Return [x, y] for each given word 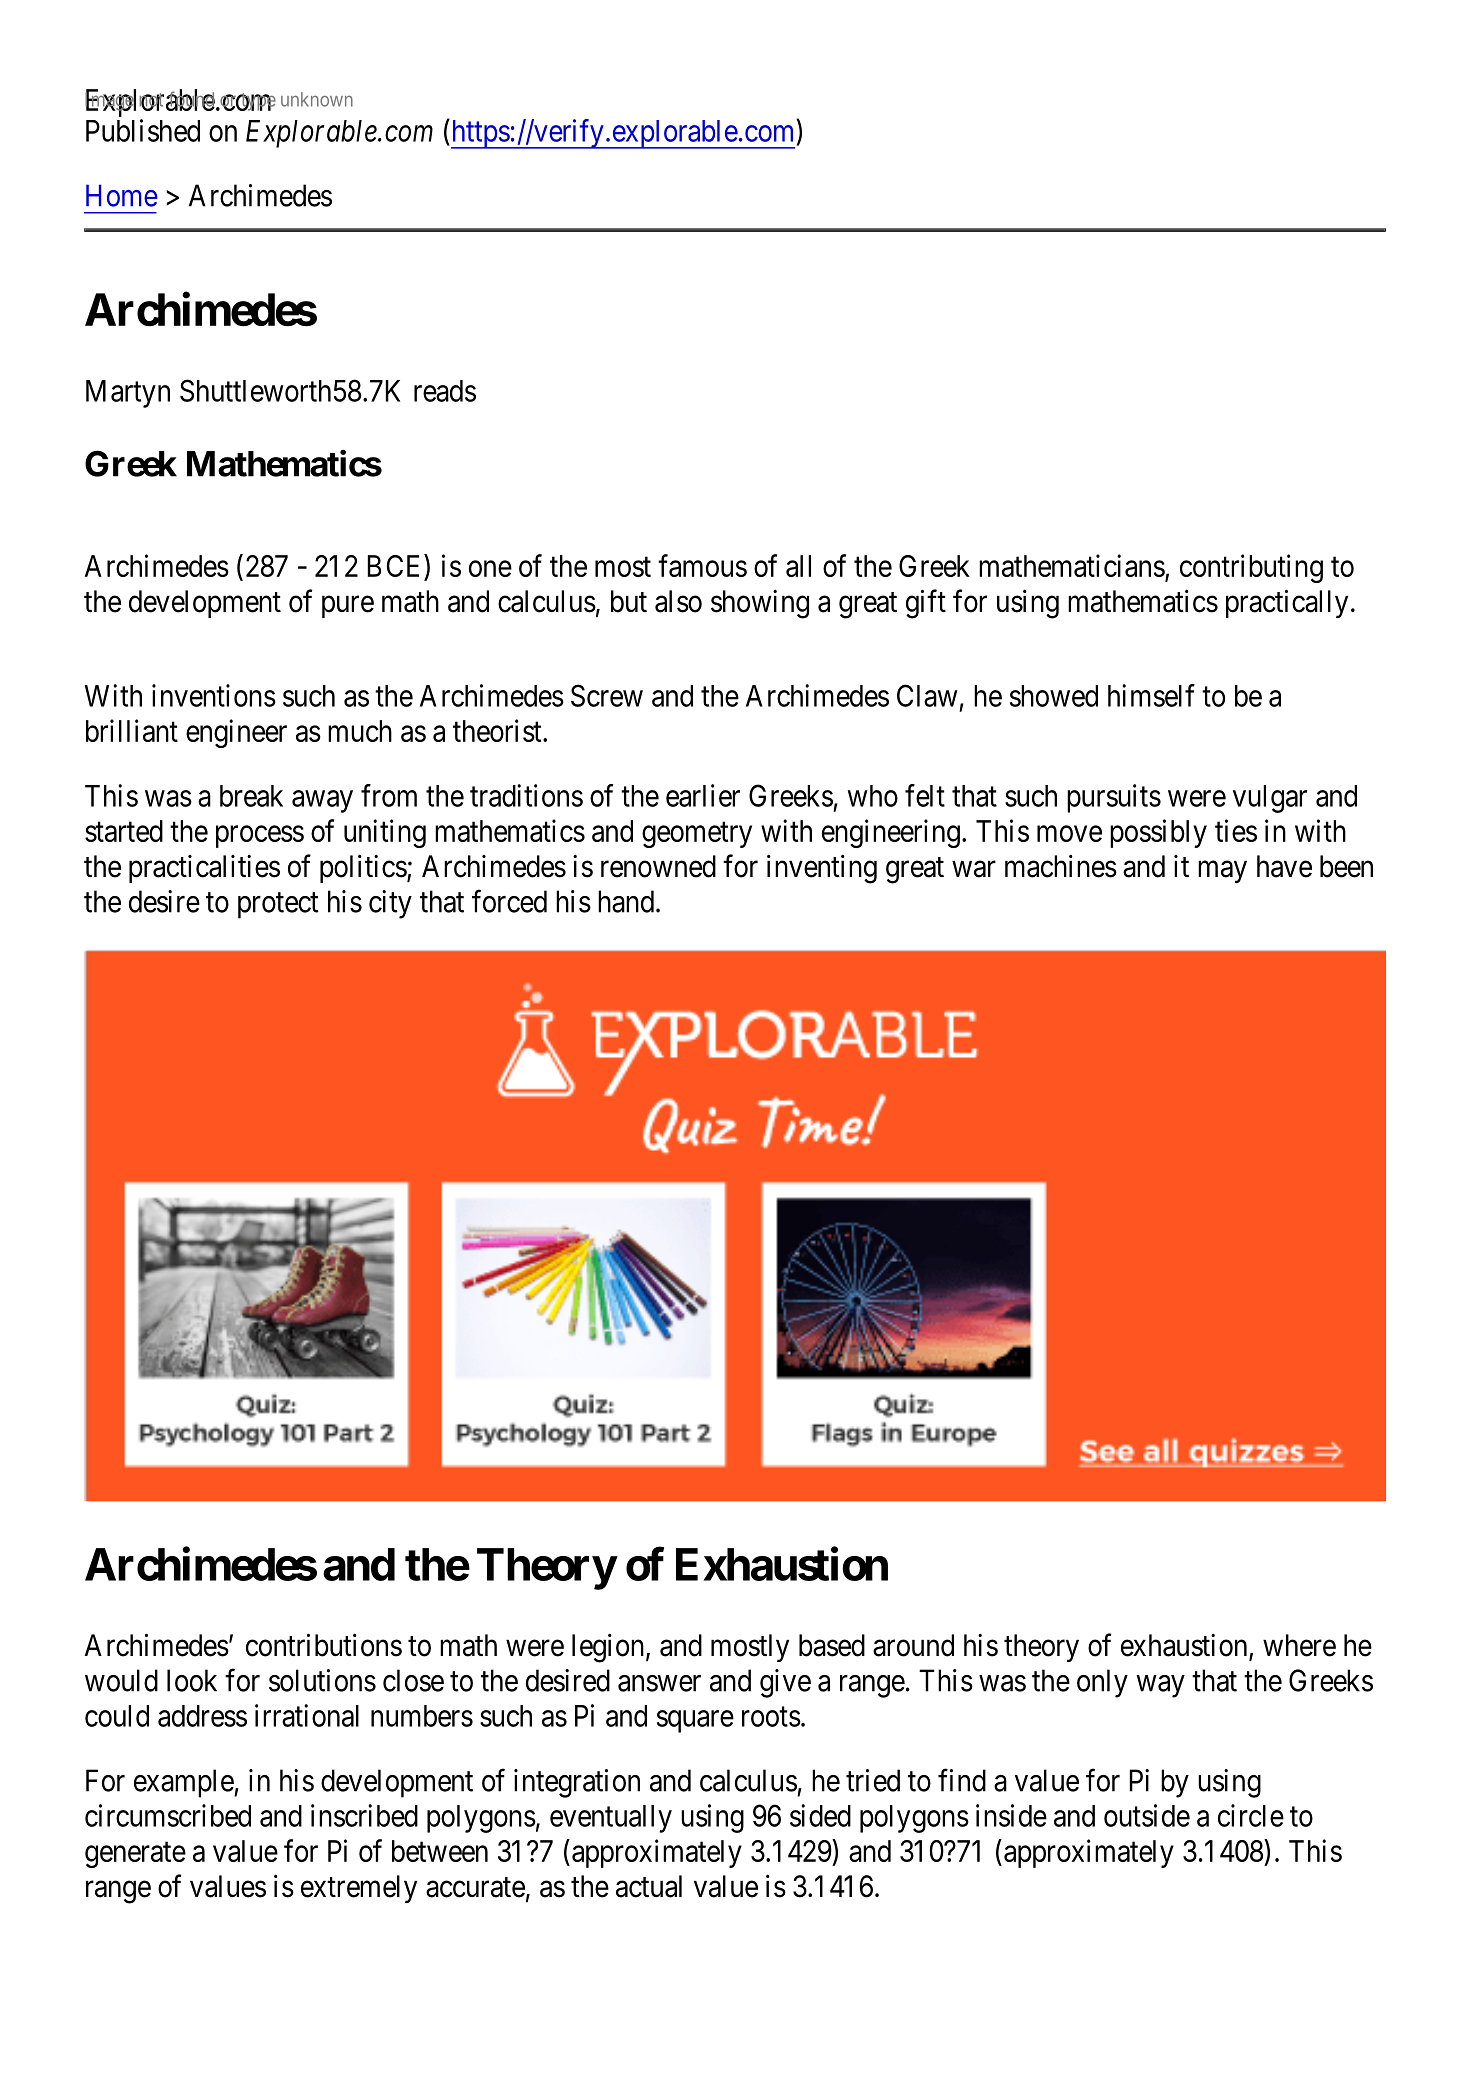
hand [627, 901]
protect [278, 906]
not [151, 101]
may [1222, 872]
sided [820, 1815]
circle [1251, 1815]
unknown [317, 99]
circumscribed [168, 1815]
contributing [1251, 568]
